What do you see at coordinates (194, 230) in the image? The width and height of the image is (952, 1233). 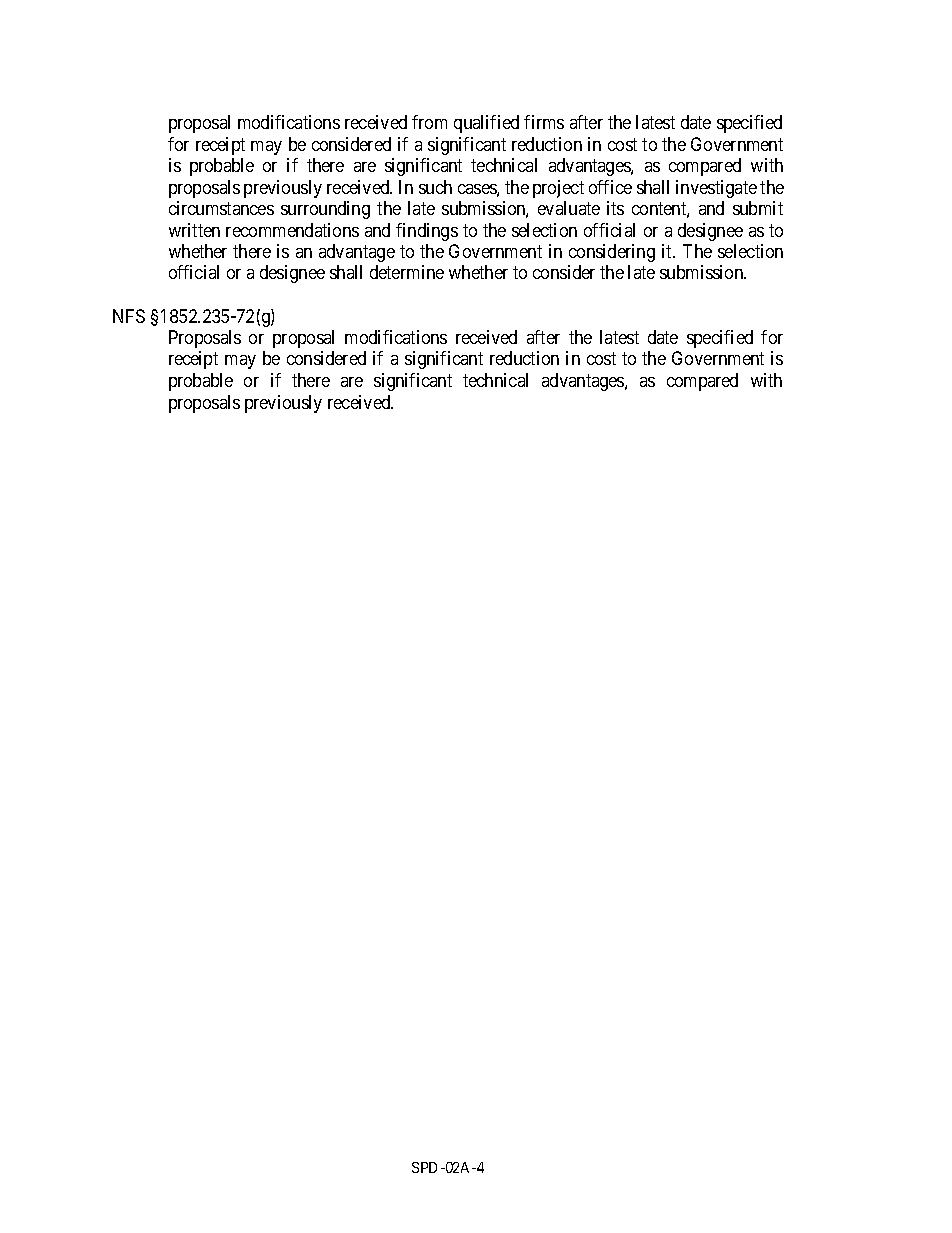 I see `written` at bounding box center [194, 230].
